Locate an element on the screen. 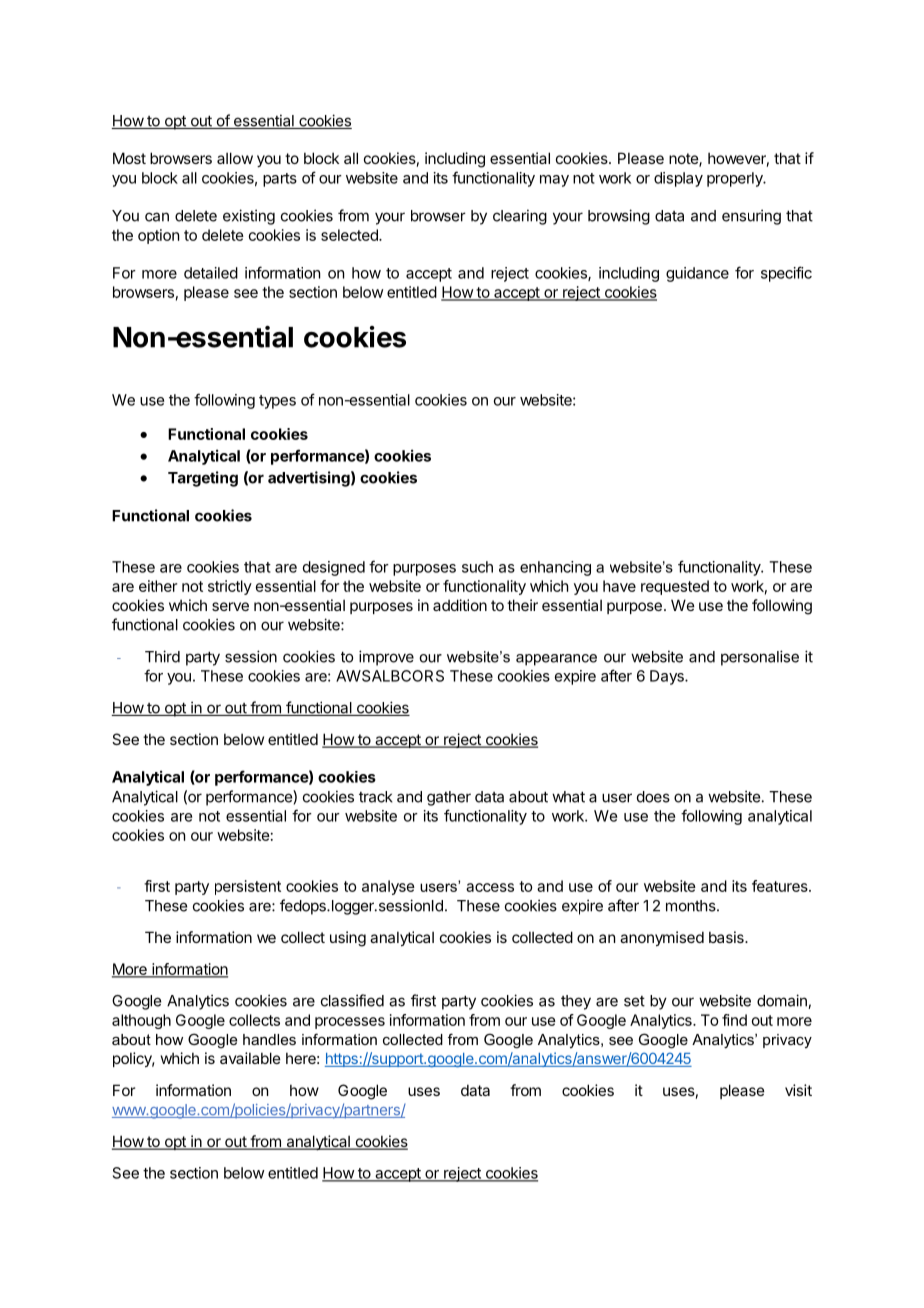  addition is located at coordinates (460, 605).
